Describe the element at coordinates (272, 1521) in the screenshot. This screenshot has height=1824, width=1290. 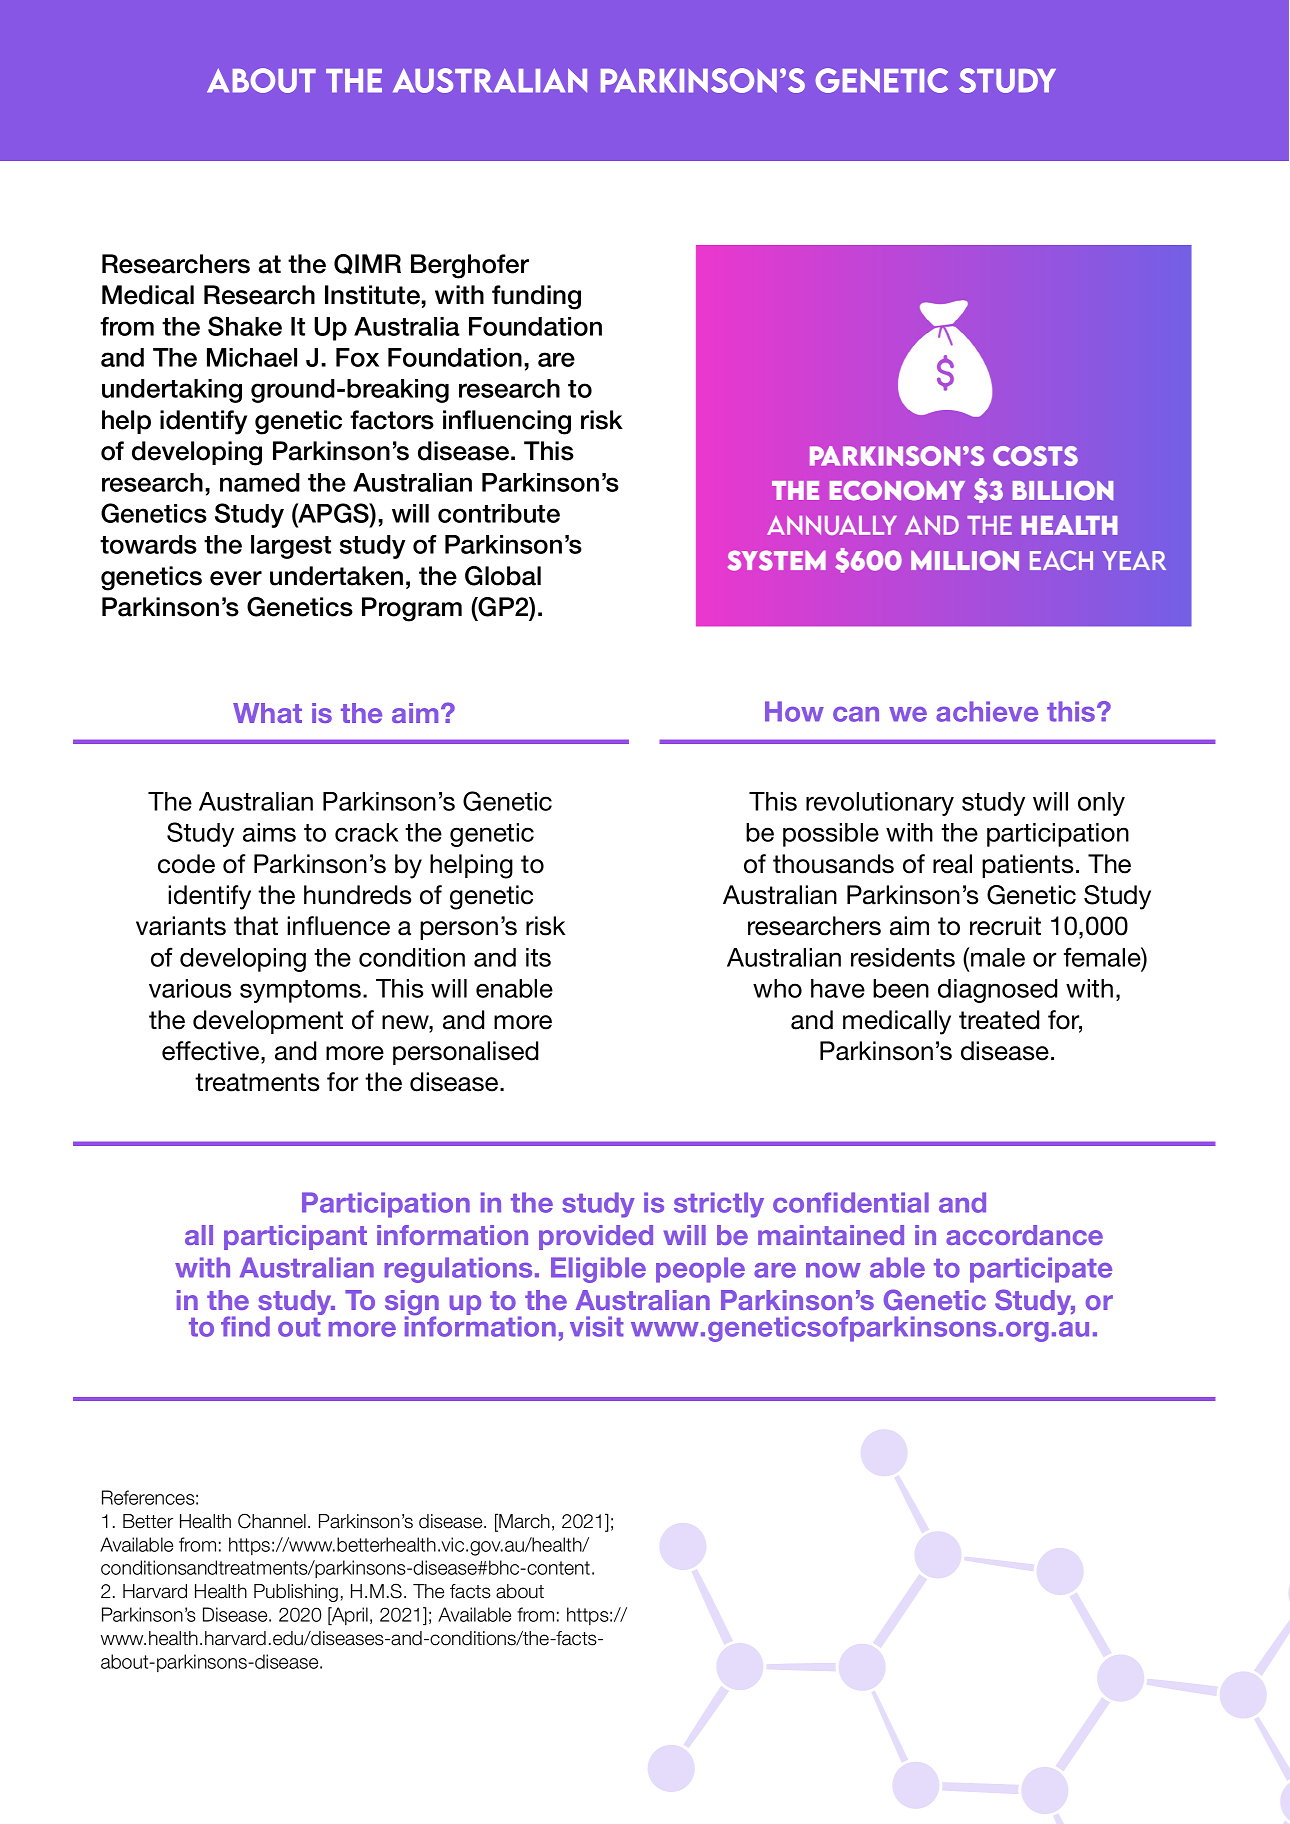
I see `Channel` at that location.
